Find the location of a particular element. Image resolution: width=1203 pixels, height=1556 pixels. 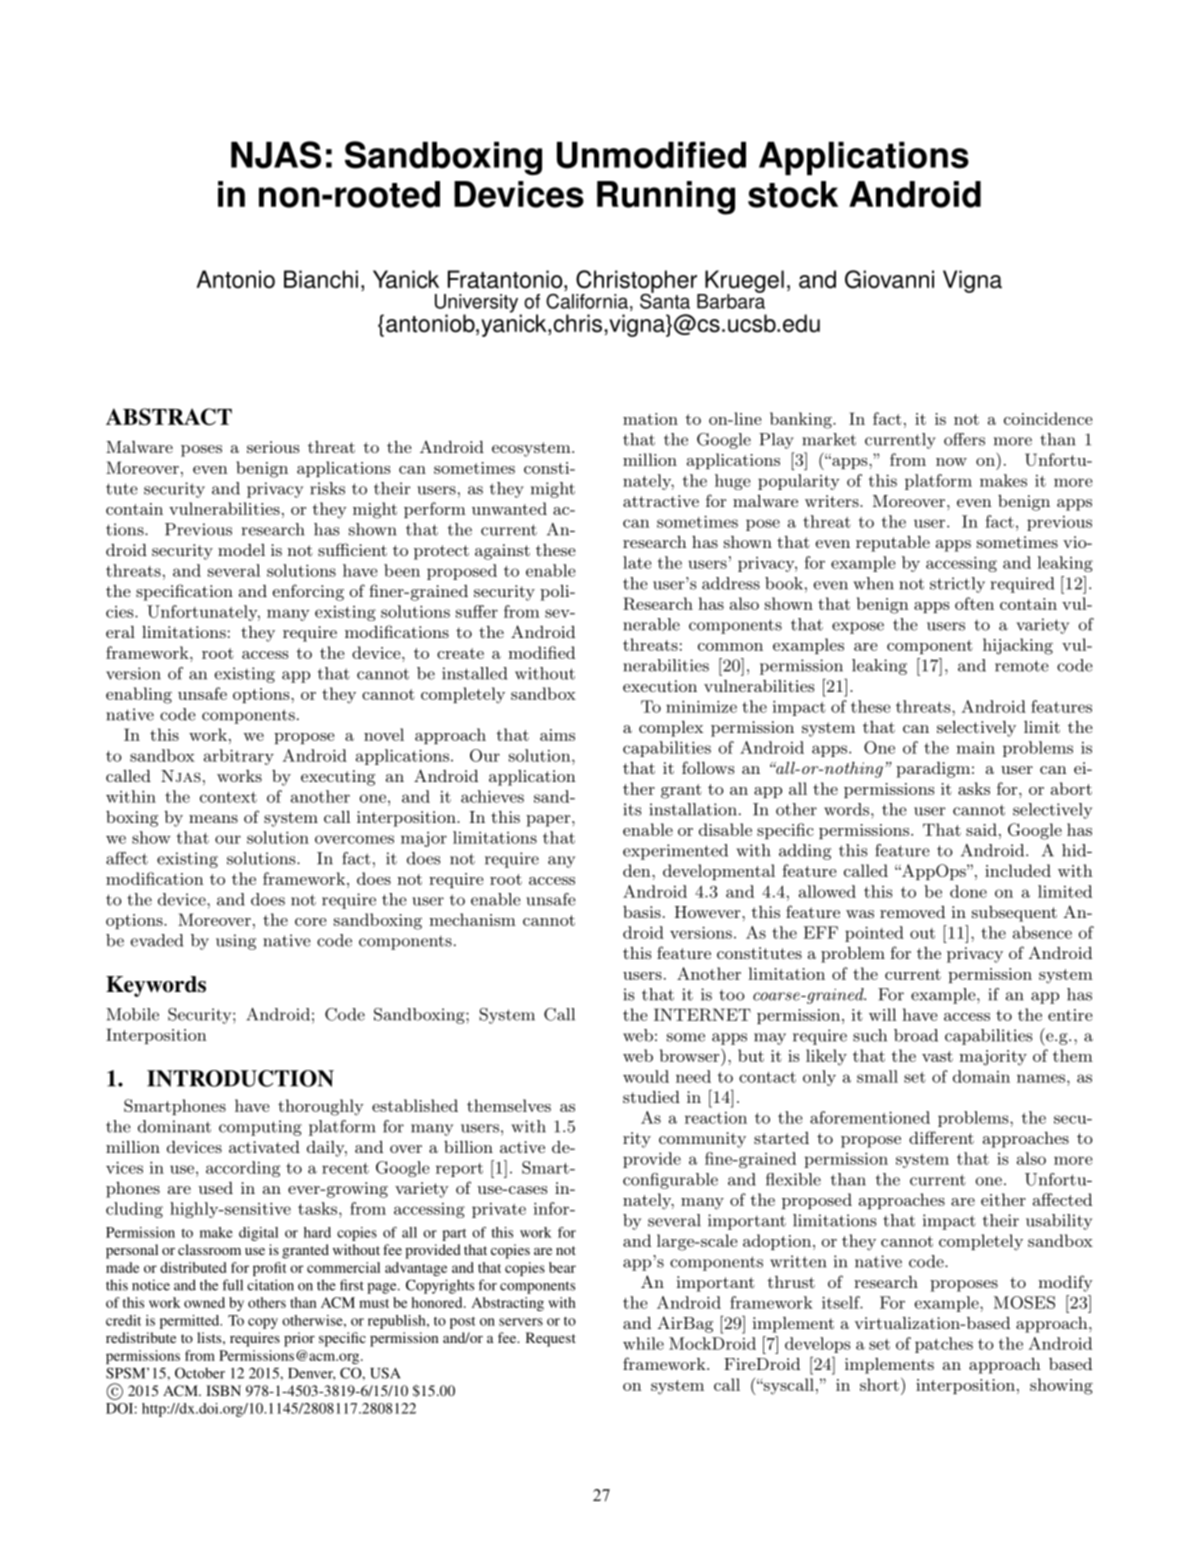

said is located at coordinates (981, 829).
